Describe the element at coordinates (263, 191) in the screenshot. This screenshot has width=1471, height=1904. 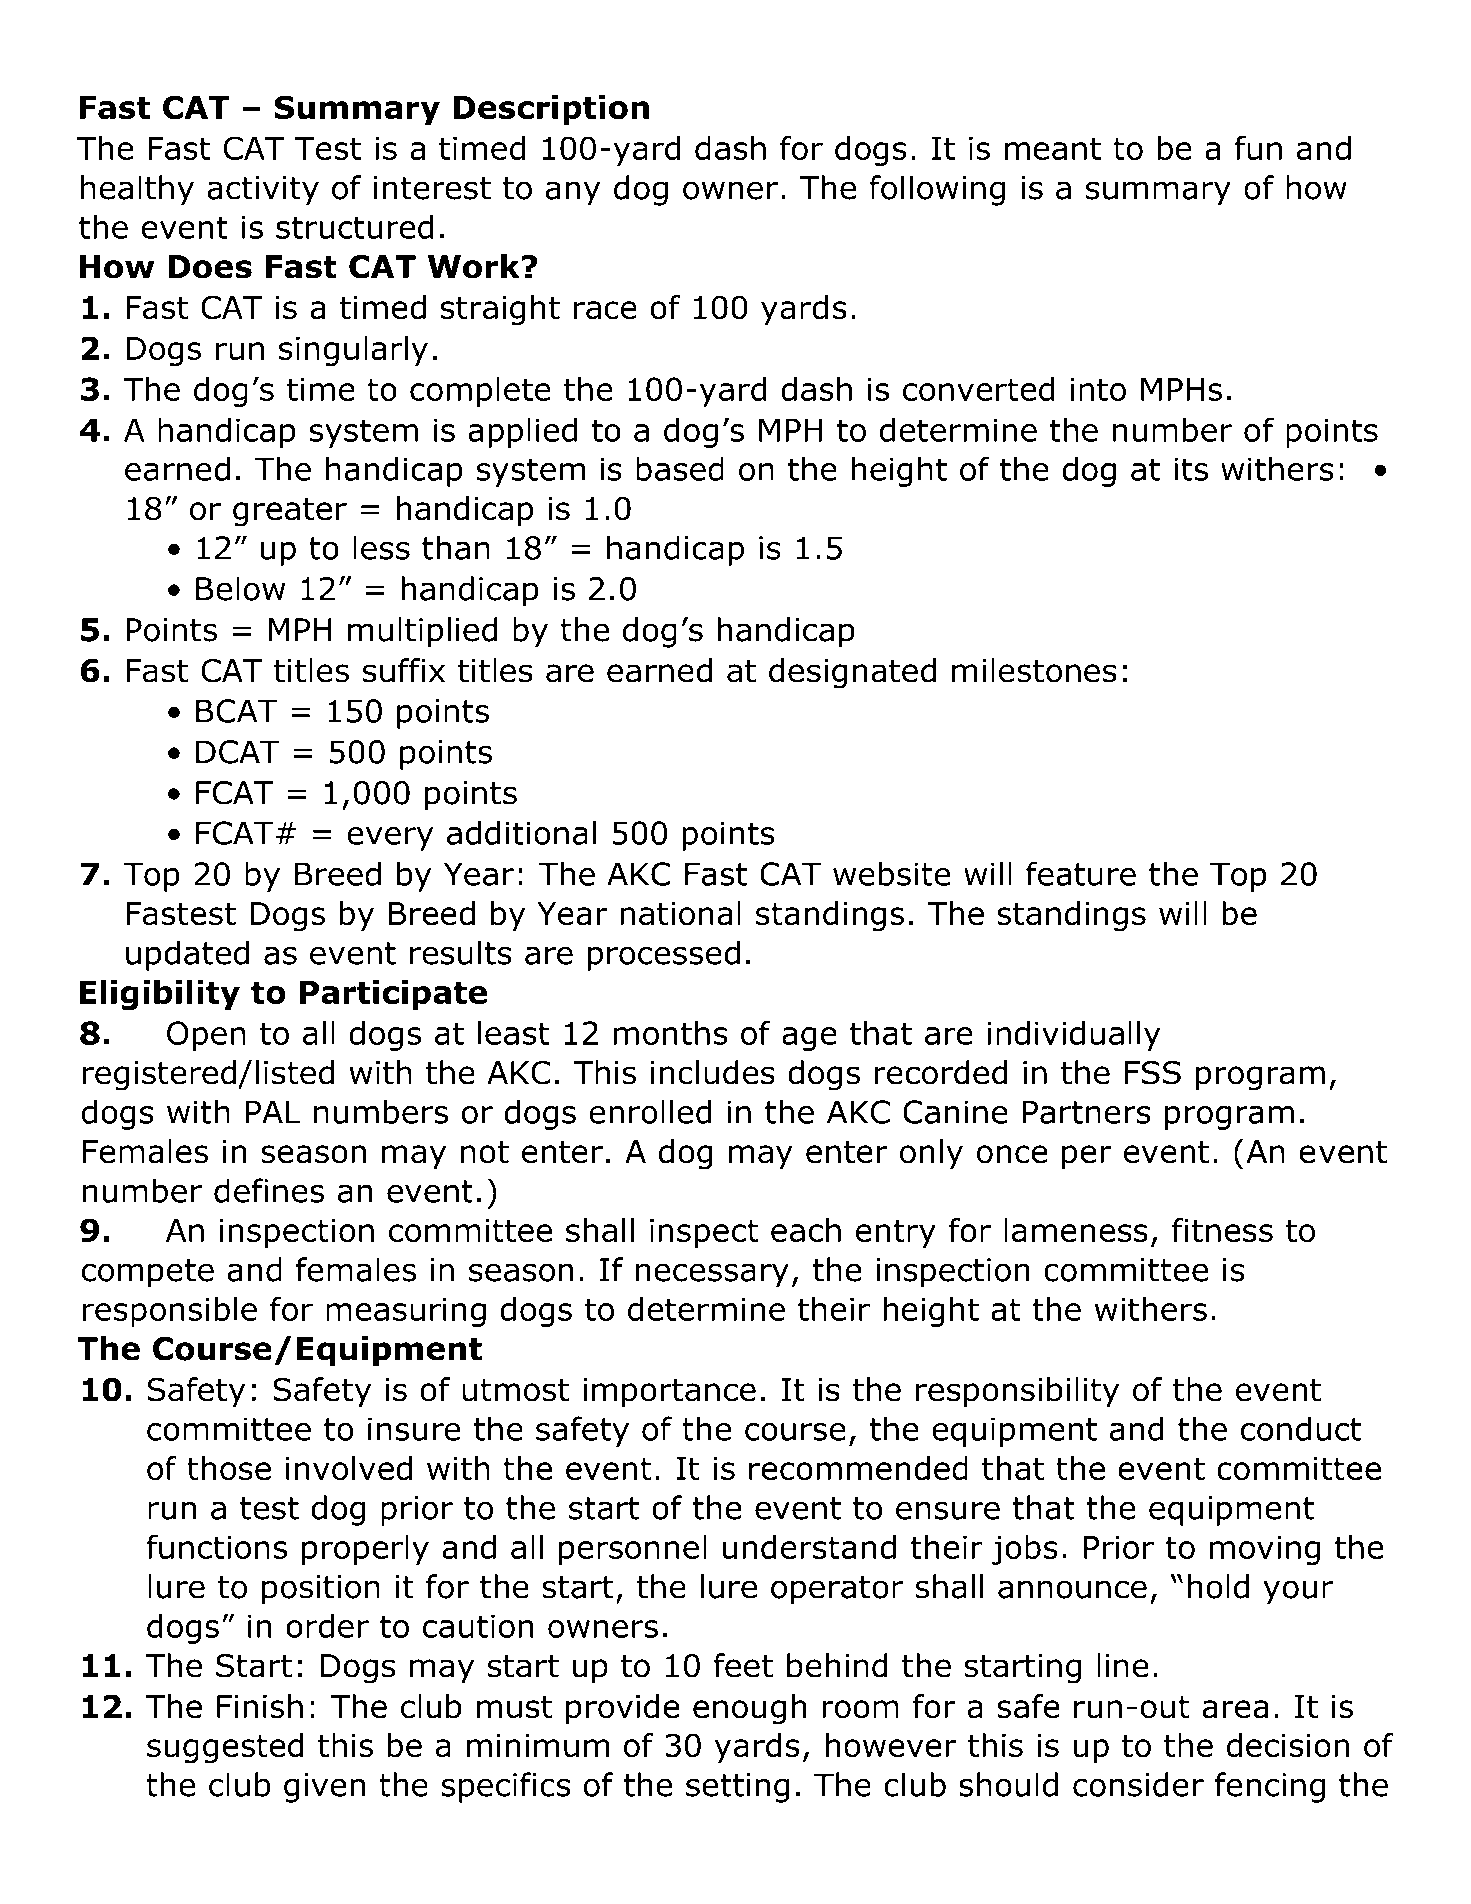
I see `activity` at that location.
